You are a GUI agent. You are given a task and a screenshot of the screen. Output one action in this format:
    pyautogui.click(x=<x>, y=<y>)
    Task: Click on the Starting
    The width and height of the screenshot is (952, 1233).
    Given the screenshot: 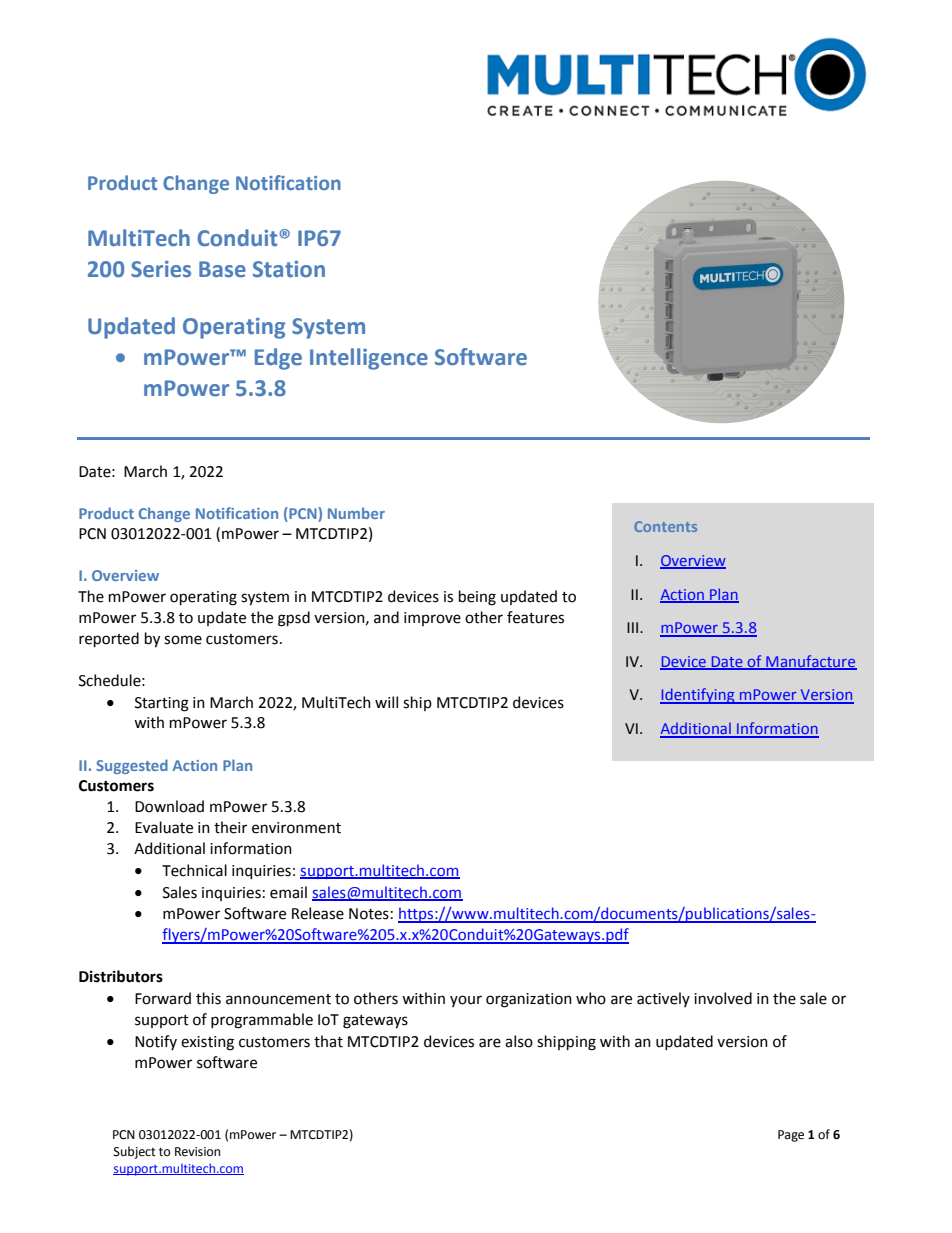 What is the action you would take?
    pyautogui.click(x=162, y=704)
